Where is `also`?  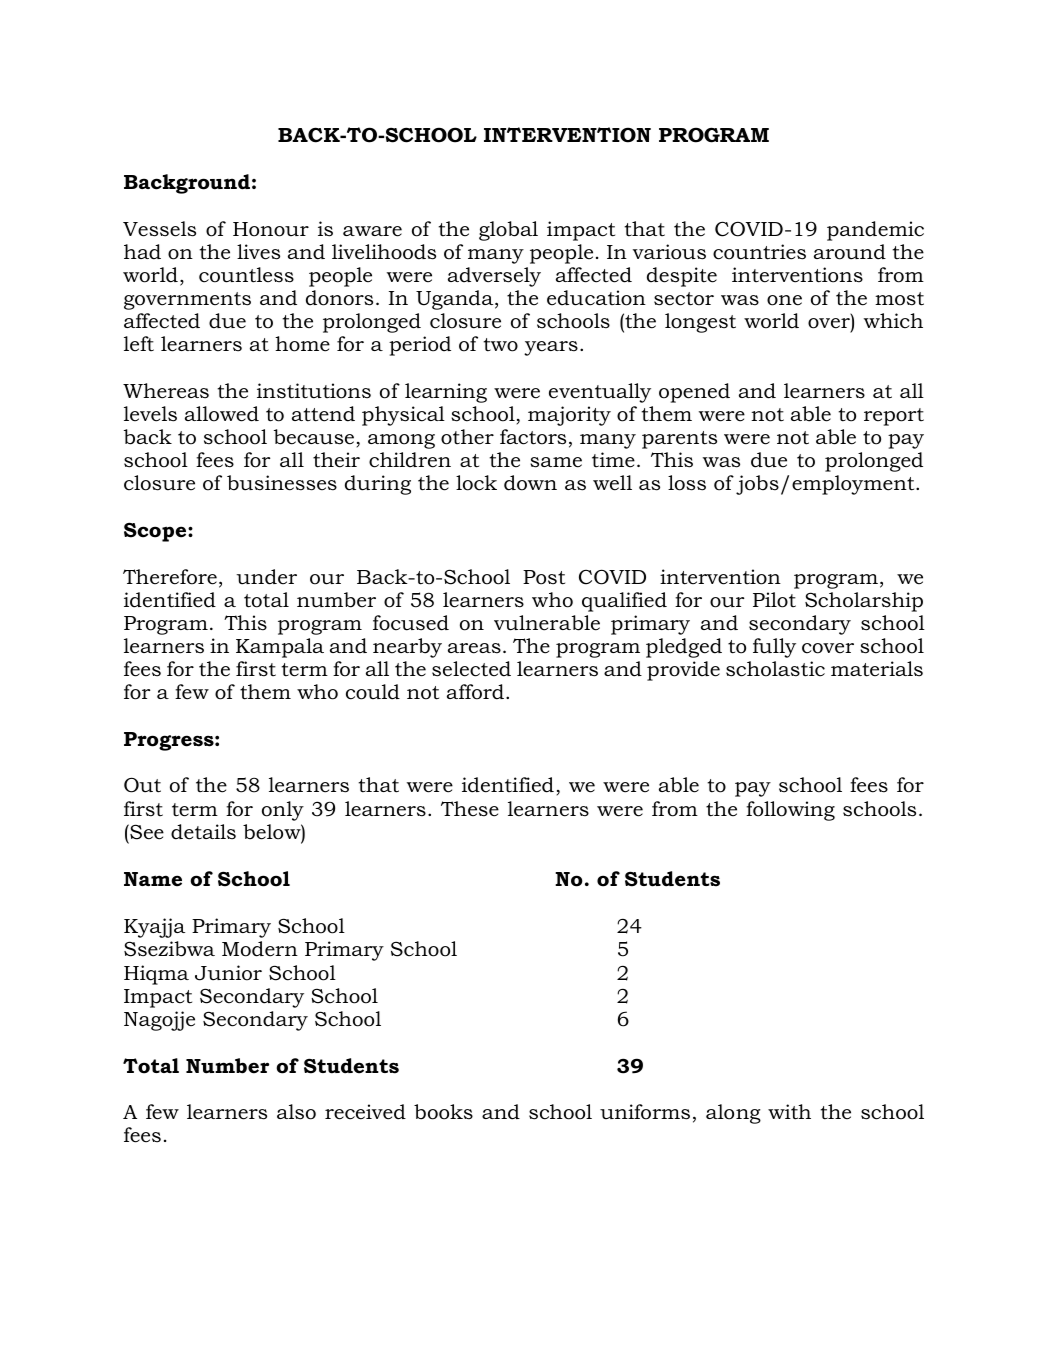 also is located at coordinates (296, 1112).
